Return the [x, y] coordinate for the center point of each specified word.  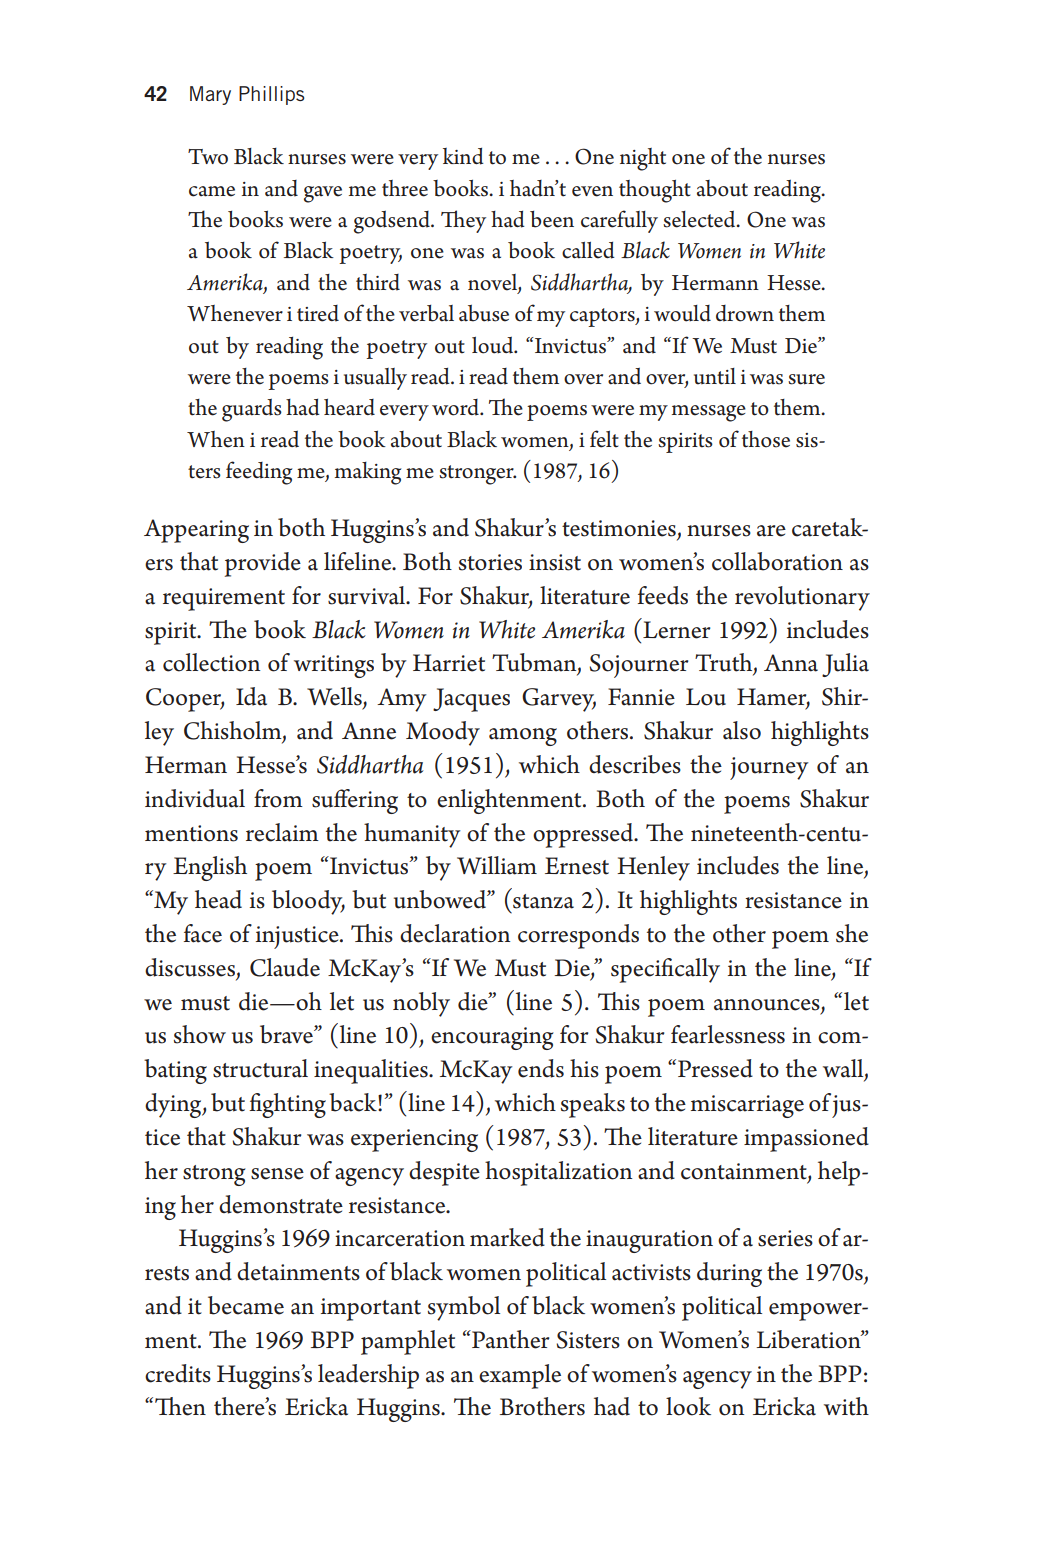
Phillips [272, 95]
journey [769, 768]
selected [700, 219]
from [278, 798]
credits [178, 1373]
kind [463, 156]
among [523, 737]
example [520, 1376]
